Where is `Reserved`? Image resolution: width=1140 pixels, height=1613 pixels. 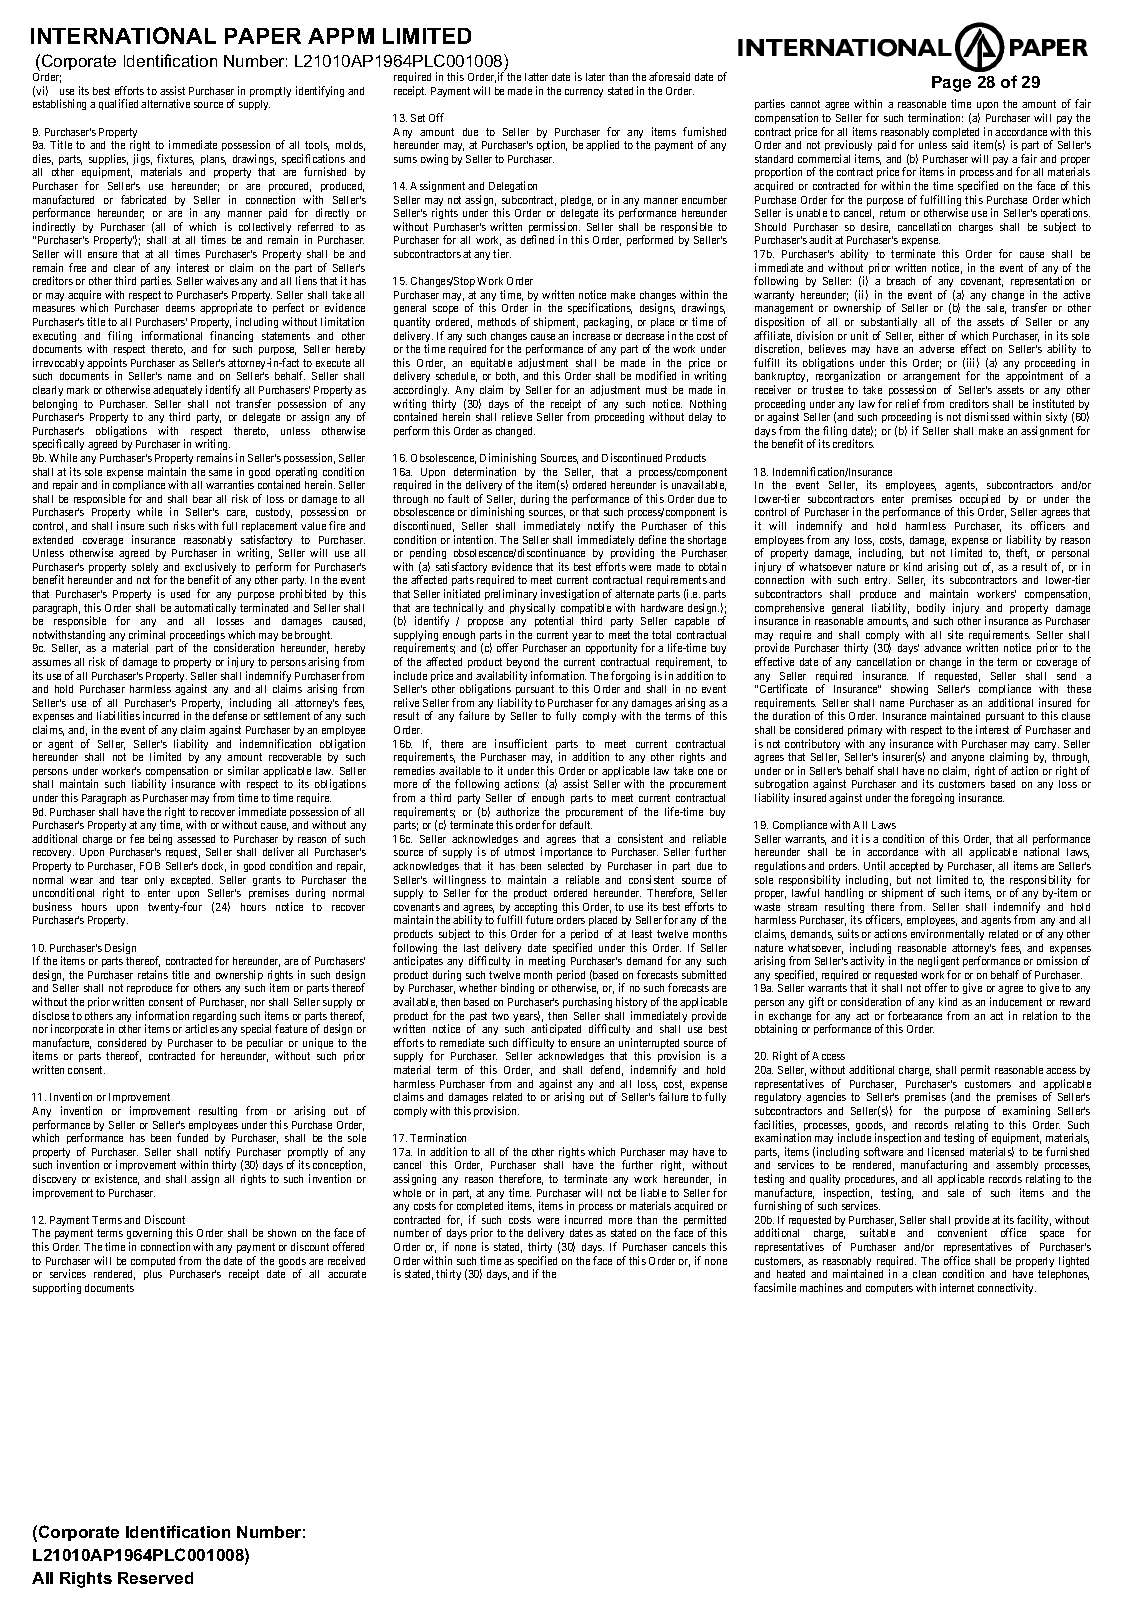 Reserved is located at coordinates (155, 1578).
